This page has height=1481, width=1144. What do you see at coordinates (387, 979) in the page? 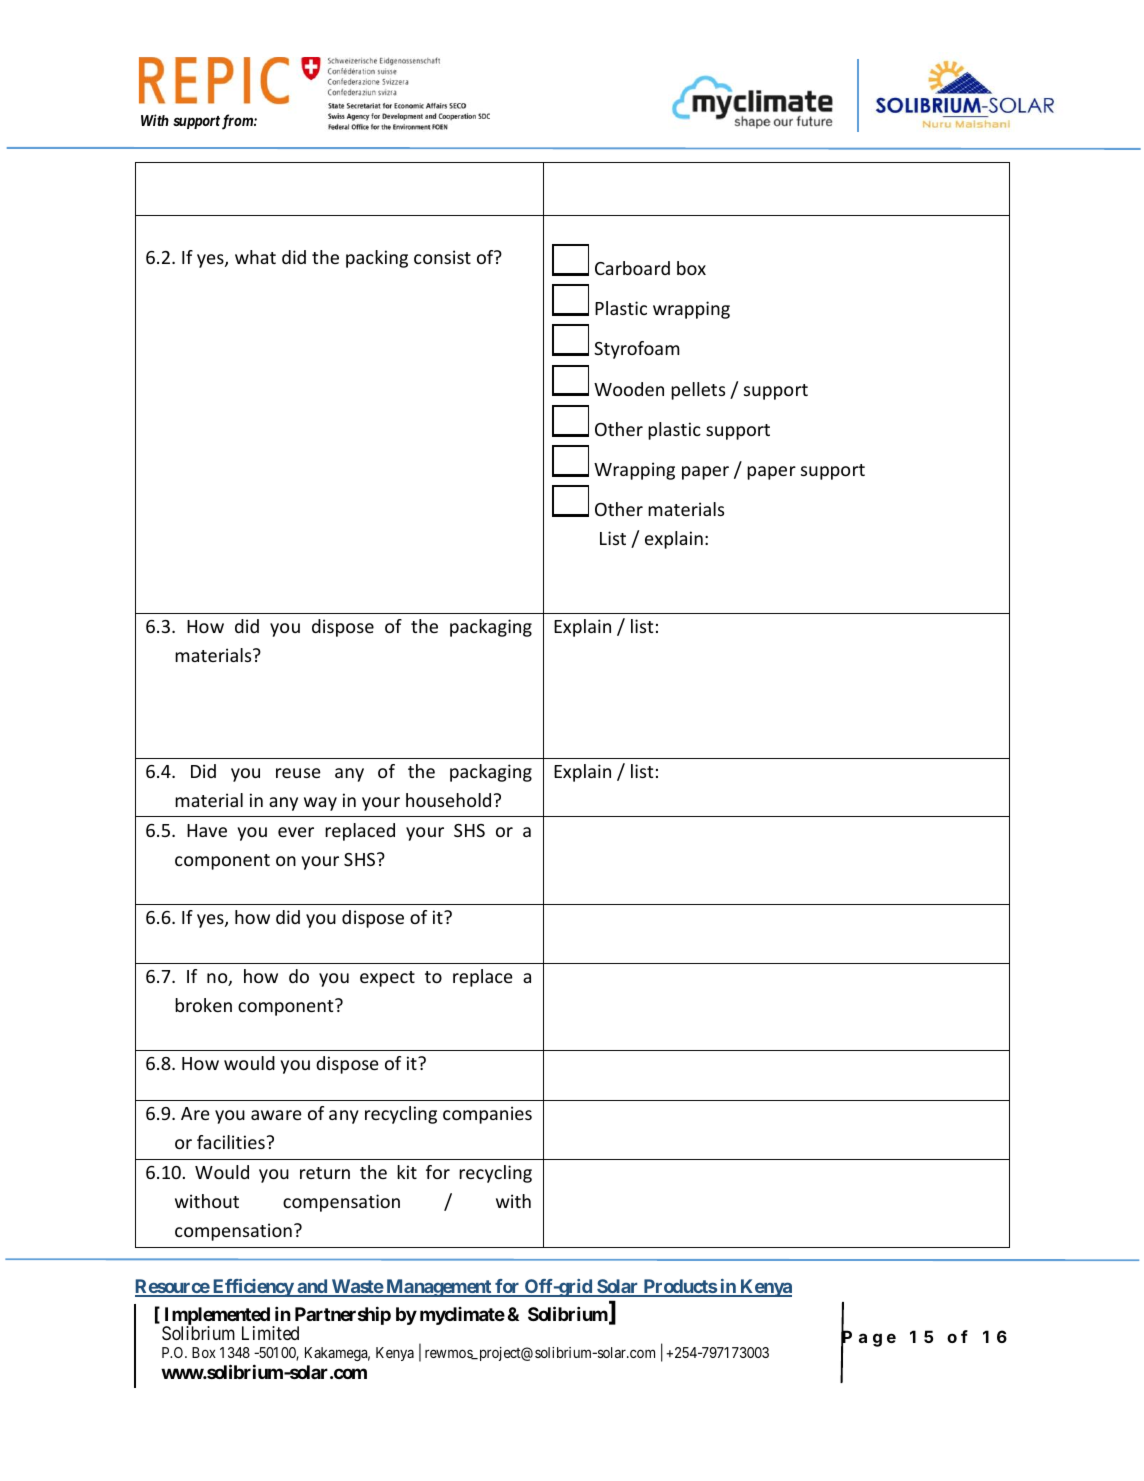
I see `expect` at bounding box center [387, 979].
